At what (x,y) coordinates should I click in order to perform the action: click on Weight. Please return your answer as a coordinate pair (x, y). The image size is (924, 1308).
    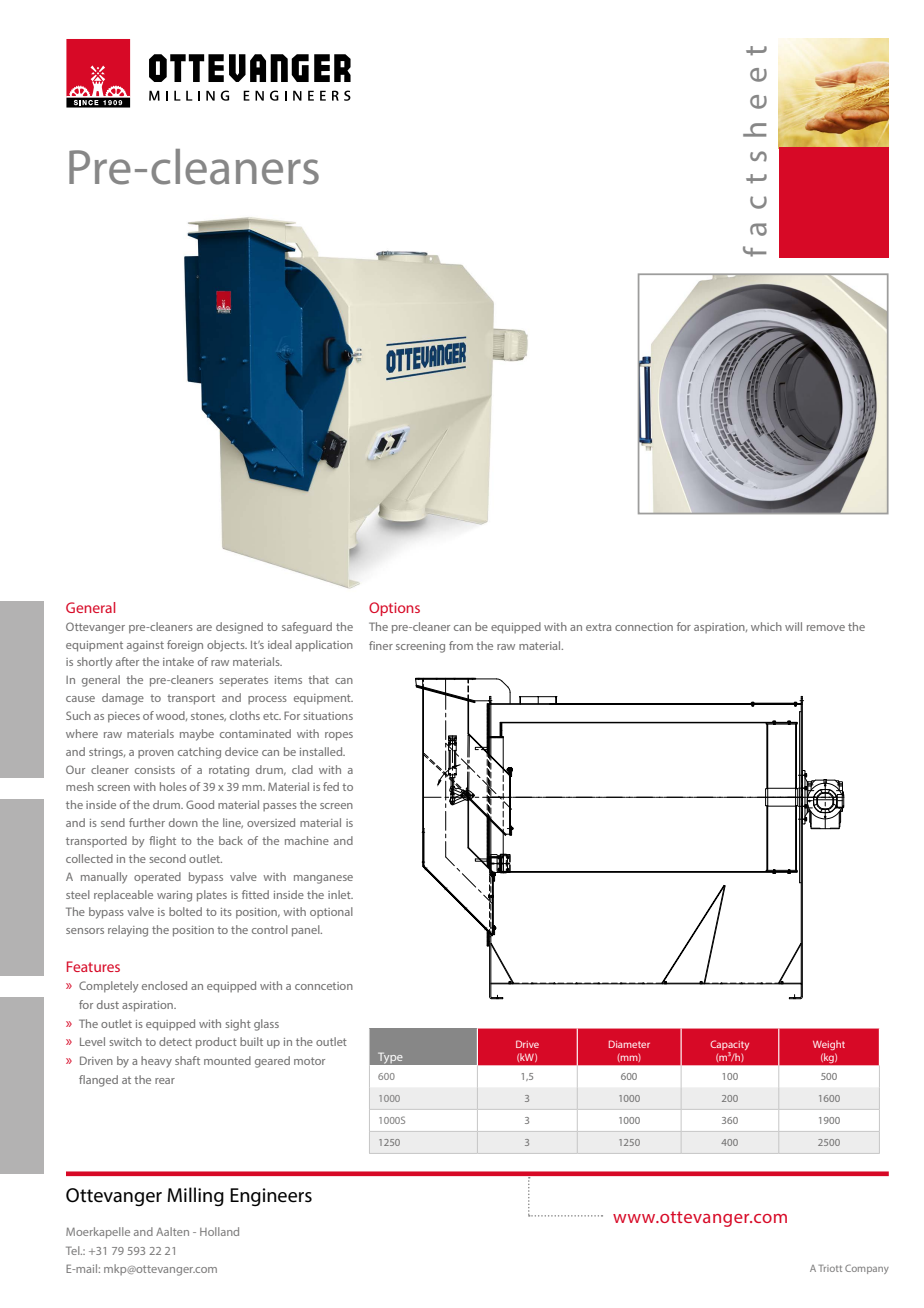
    Looking at the image, I should click on (829, 1045).
